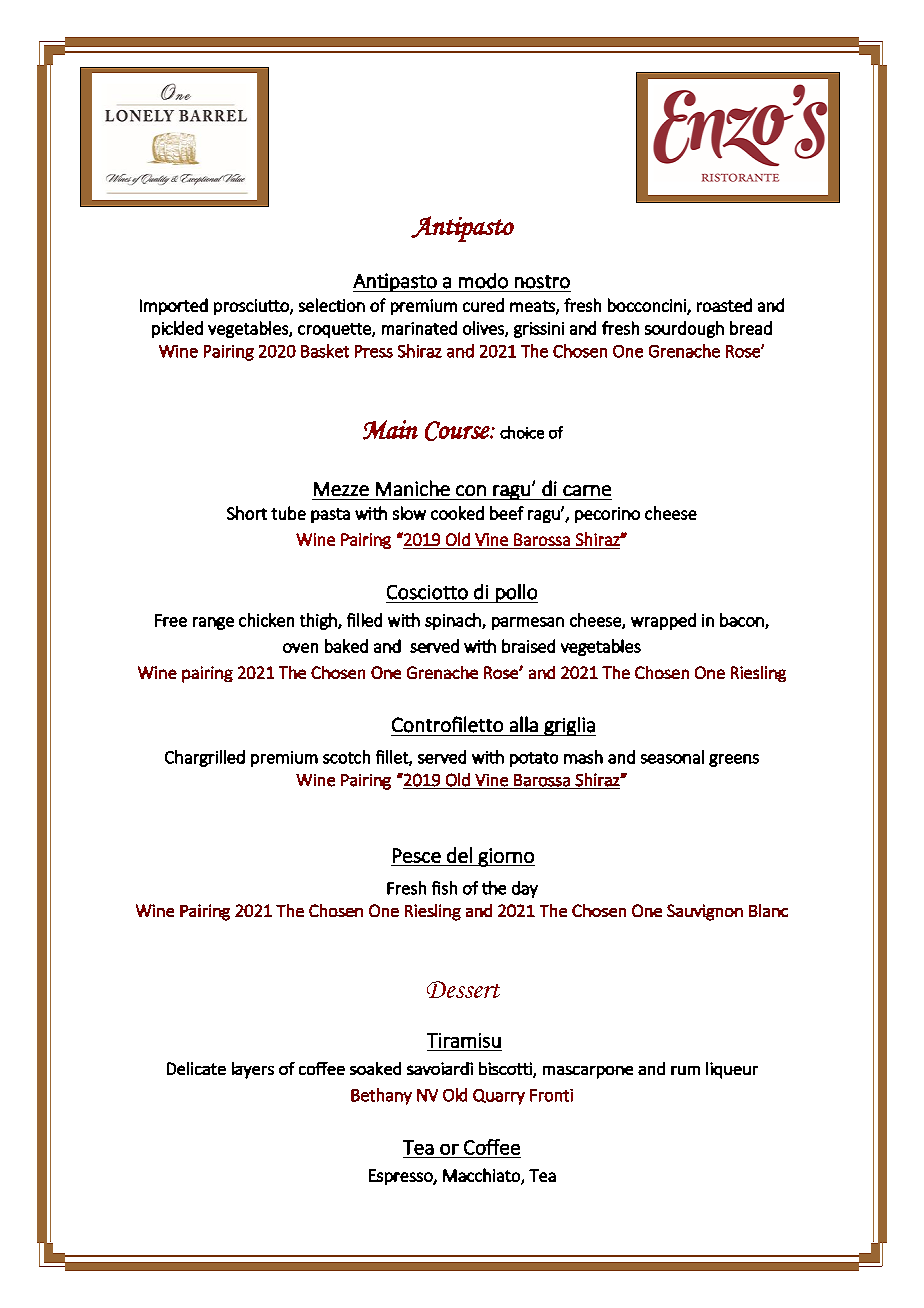 This screenshot has height=1308, width=924. What do you see at coordinates (196, 1068) in the screenshot?
I see `Delicate` at bounding box center [196, 1068].
